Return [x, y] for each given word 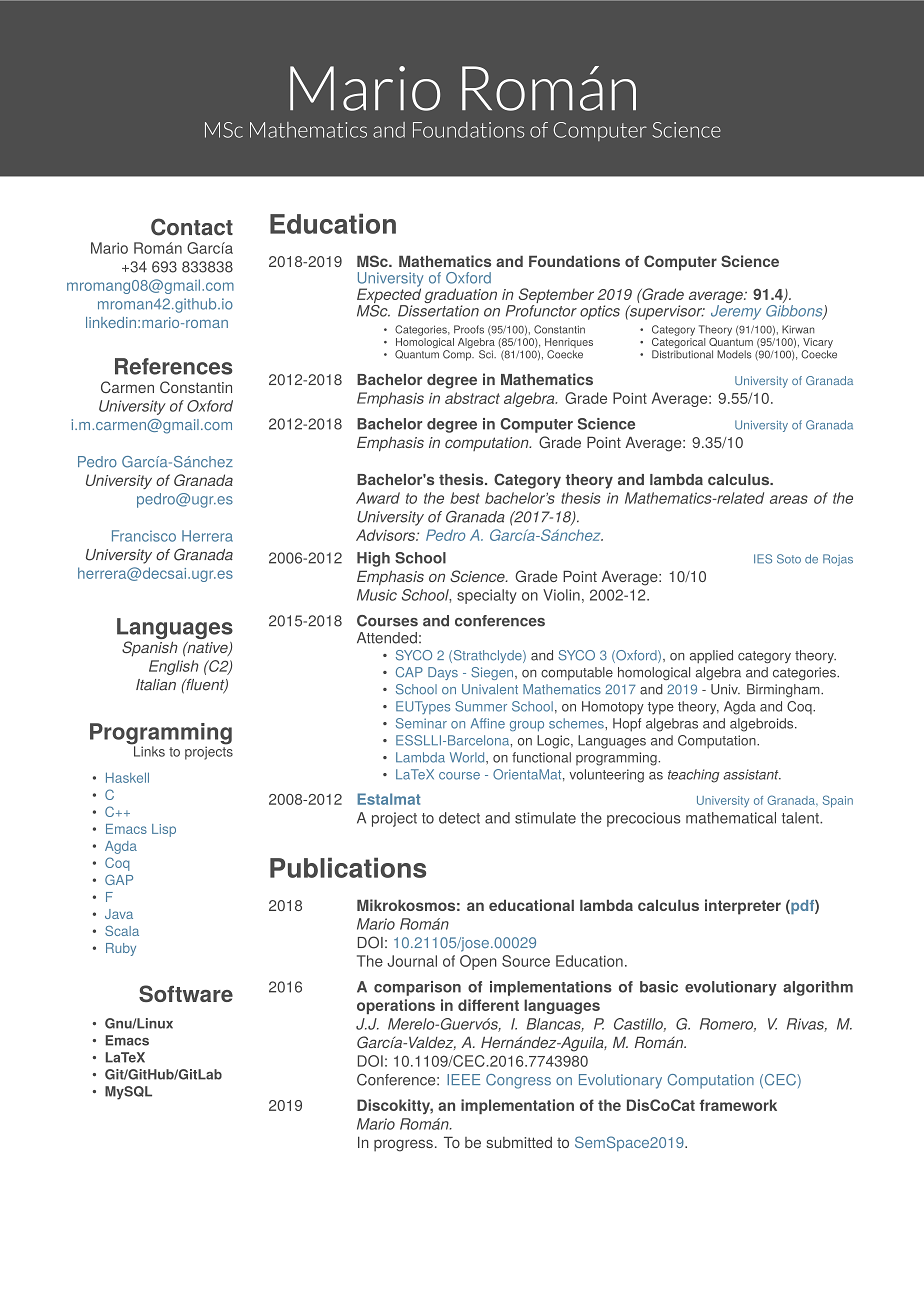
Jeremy [736, 311]
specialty [487, 596]
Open [478, 962]
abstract [472, 398]
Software [186, 993]
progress [403, 1145]
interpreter [743, 907]
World [468, 757]
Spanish [150, 648]
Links [148, 750]
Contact [192, 227]
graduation [460, 297]
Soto [789, 559]
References [174, 366]
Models [734, 354]
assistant [752, 774]
